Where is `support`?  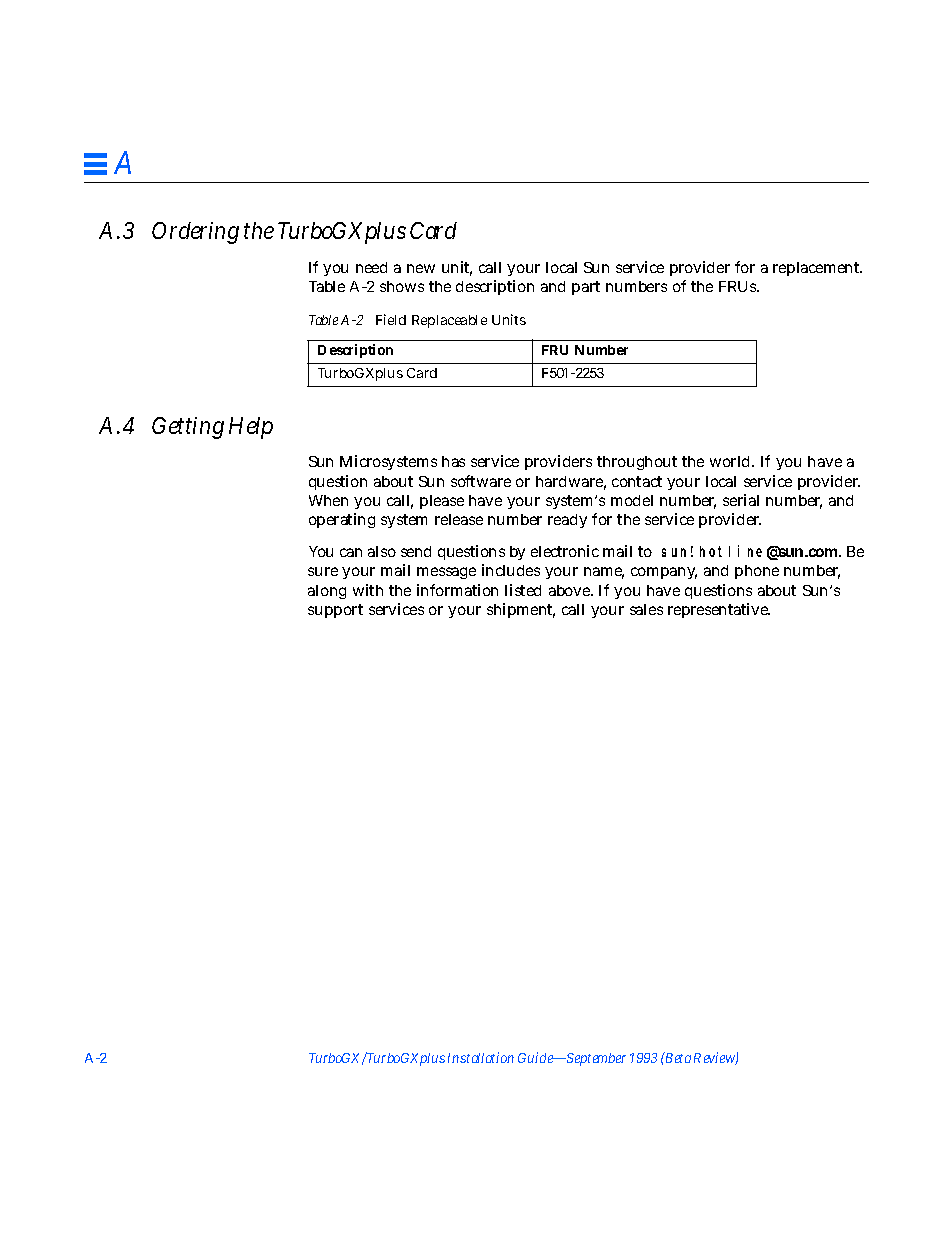 support is located at coordinates (335, 611).
